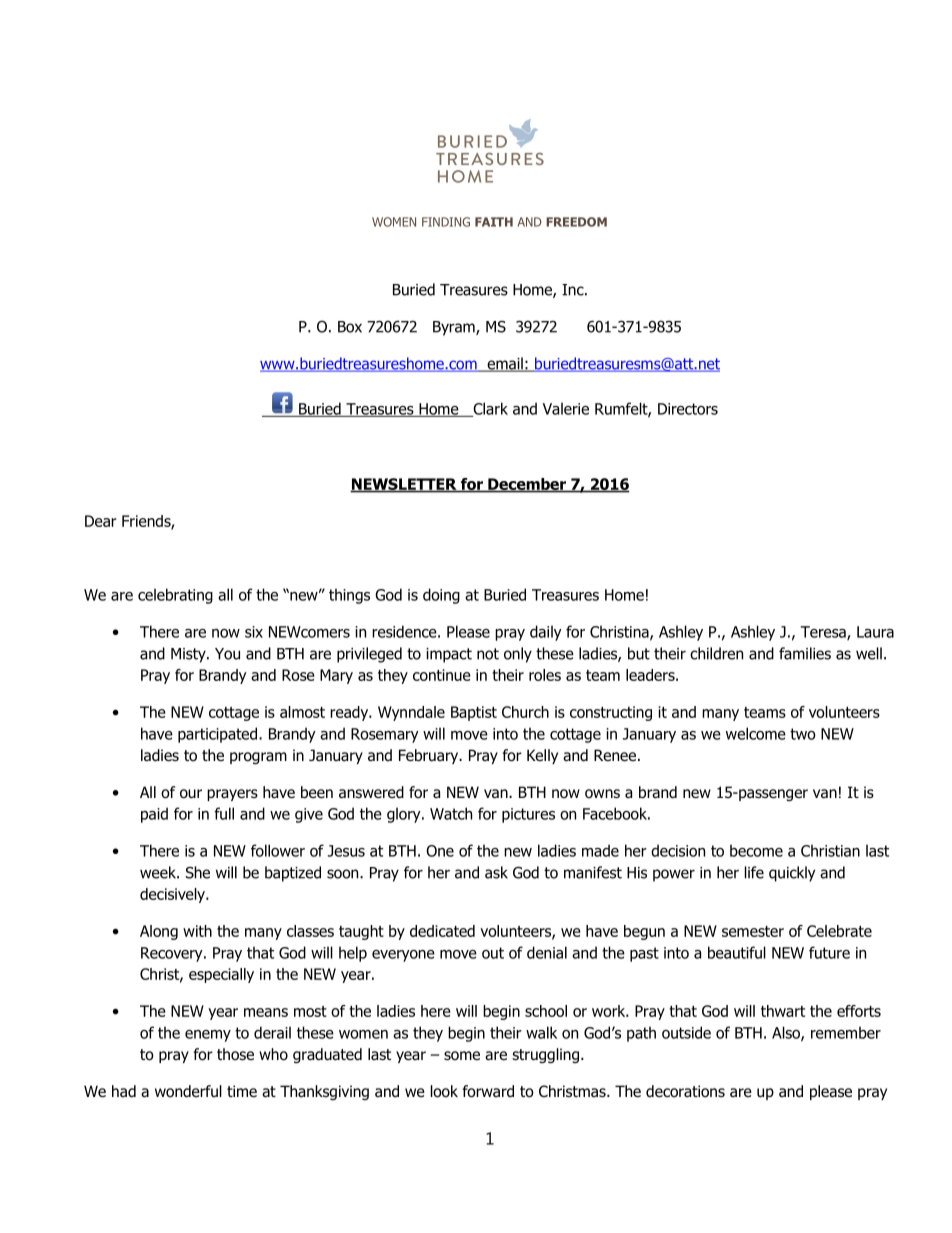 The image size is (952, 1233). What do you see at coordinates (188, 1091) in the page?
I see `wonderful` at bounding box center [188, 1091].
